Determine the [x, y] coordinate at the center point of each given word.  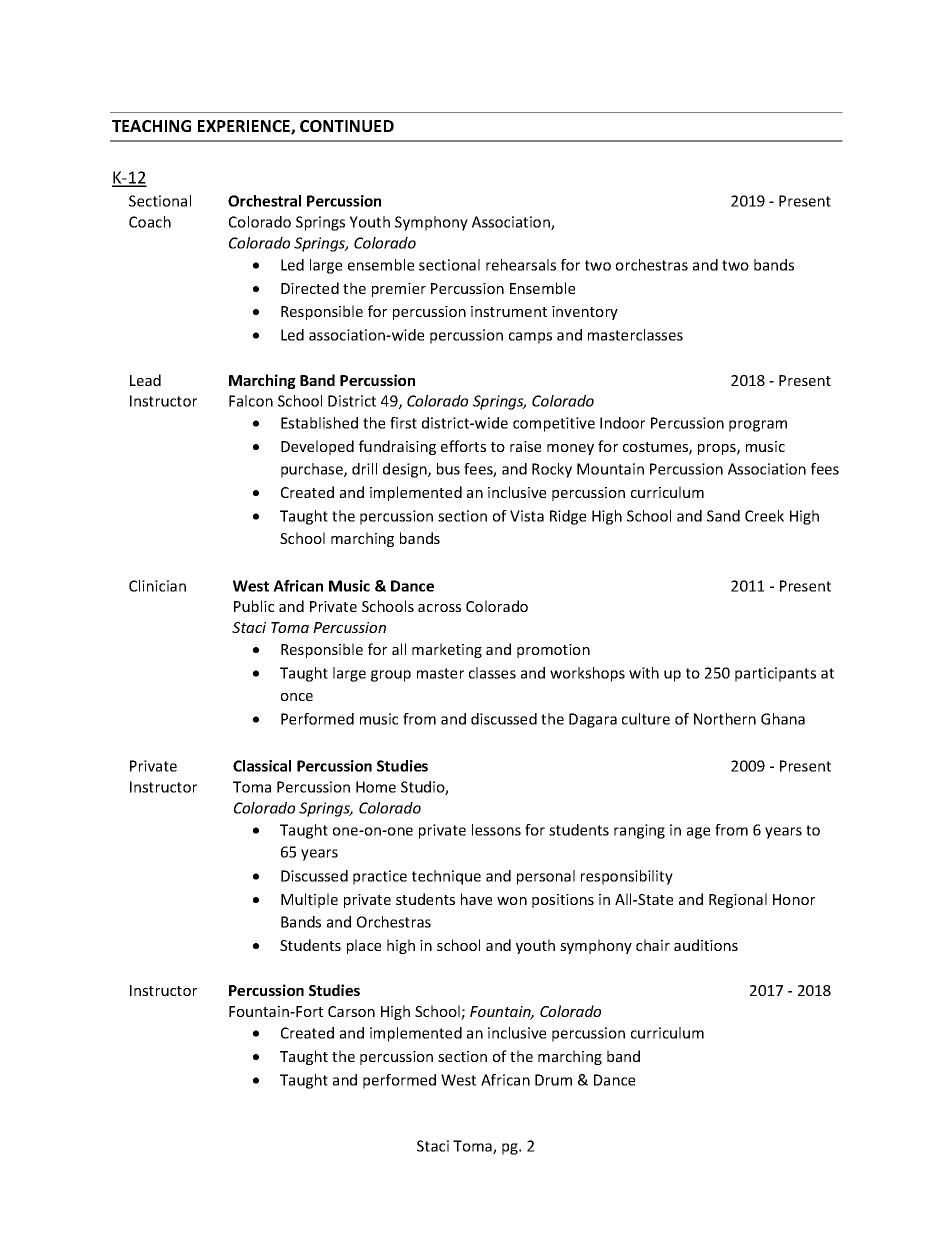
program [758, 426]
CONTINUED [347, 126]
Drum [553, 1080]
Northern [725, 719]
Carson [351, 1011]
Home [376, 787]
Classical [262, 766]
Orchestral [264, 201]
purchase [313, 470]
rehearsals [521, 265]
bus [448, 469]
